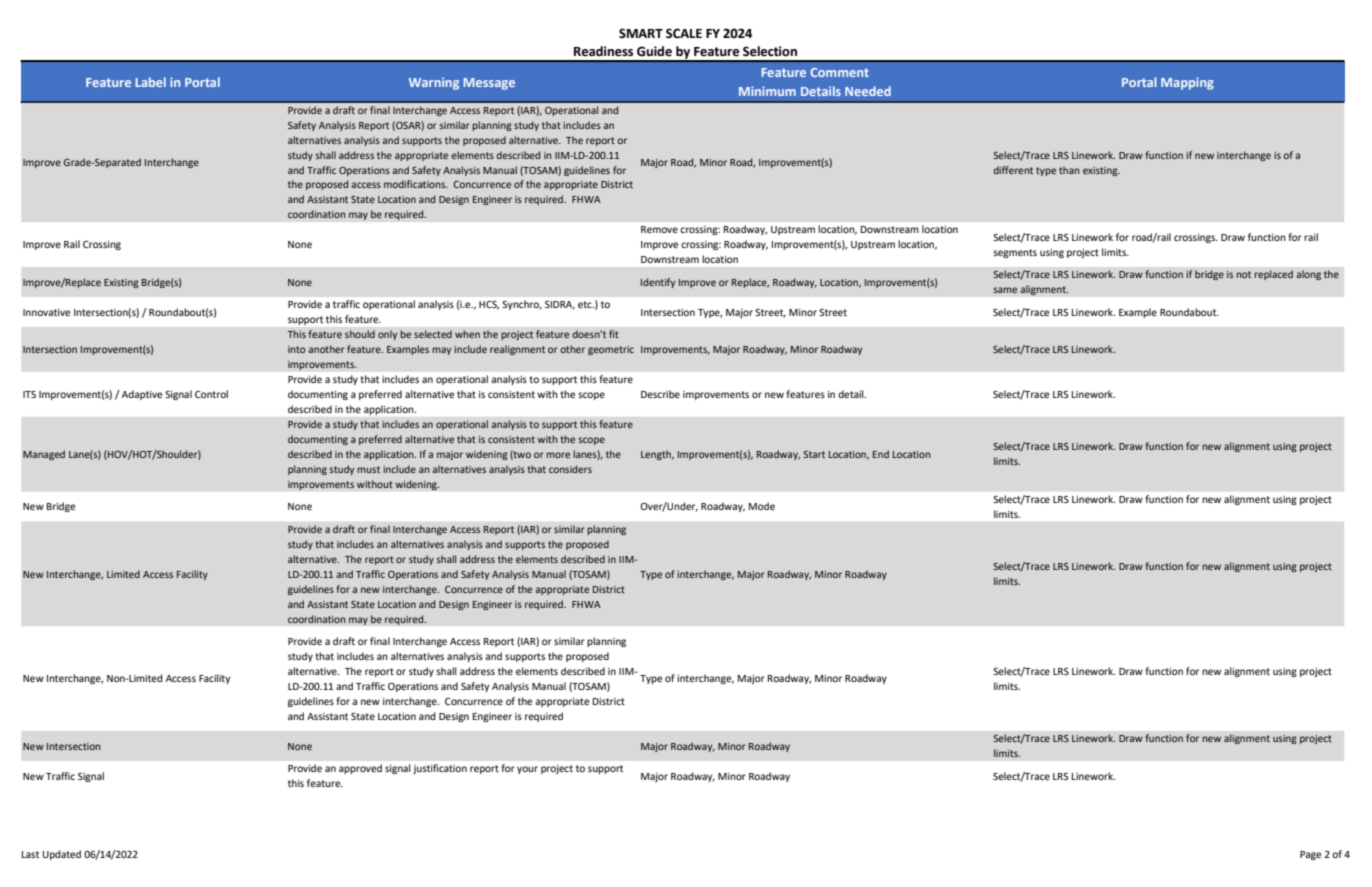  I want to click on Updated, so click(62, 855).
